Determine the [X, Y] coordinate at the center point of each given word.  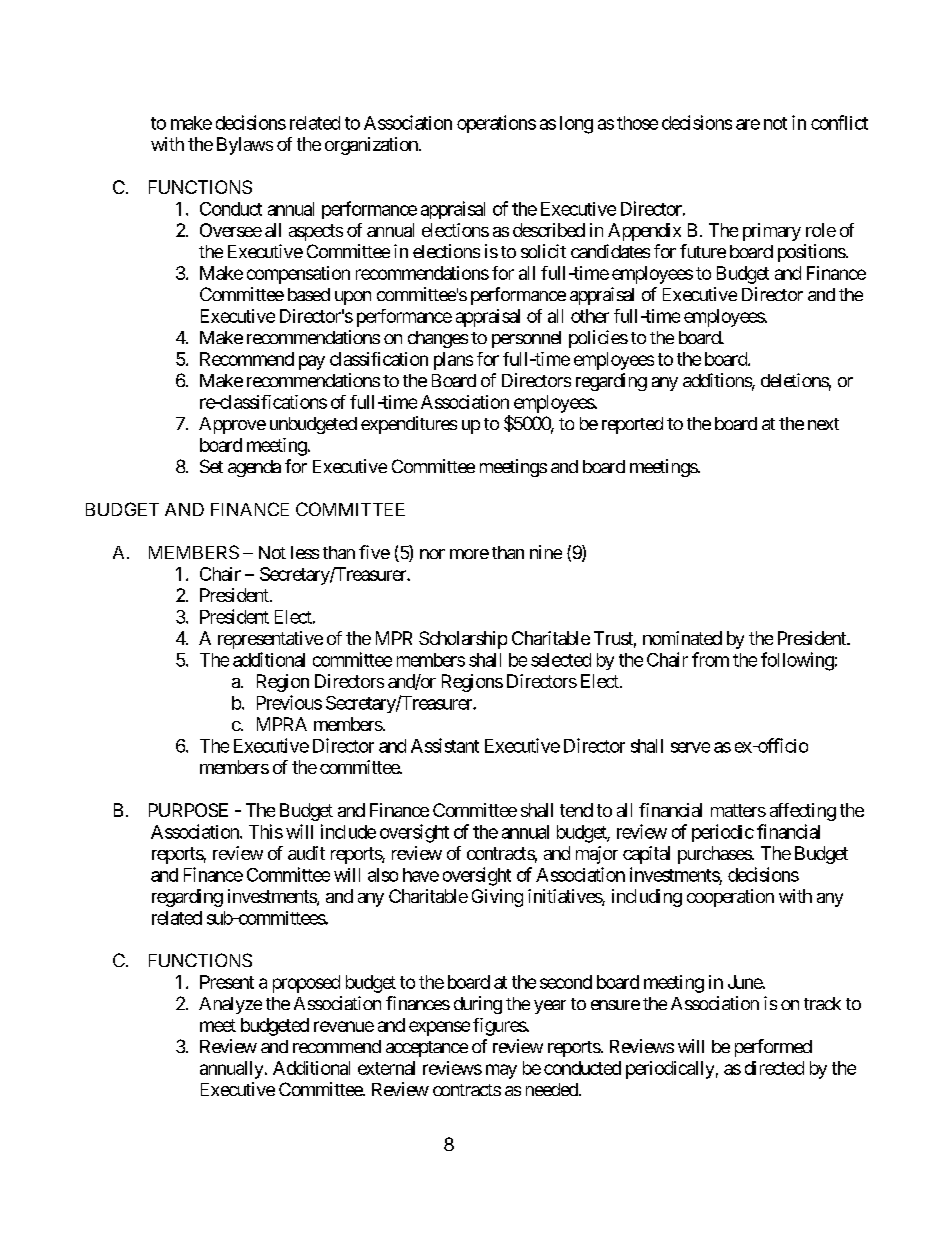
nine [546, 552]
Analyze [230, 1005]
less [305, 552]
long [576, 125]
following [797, 661]
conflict [839, 122]
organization [372, 146]
